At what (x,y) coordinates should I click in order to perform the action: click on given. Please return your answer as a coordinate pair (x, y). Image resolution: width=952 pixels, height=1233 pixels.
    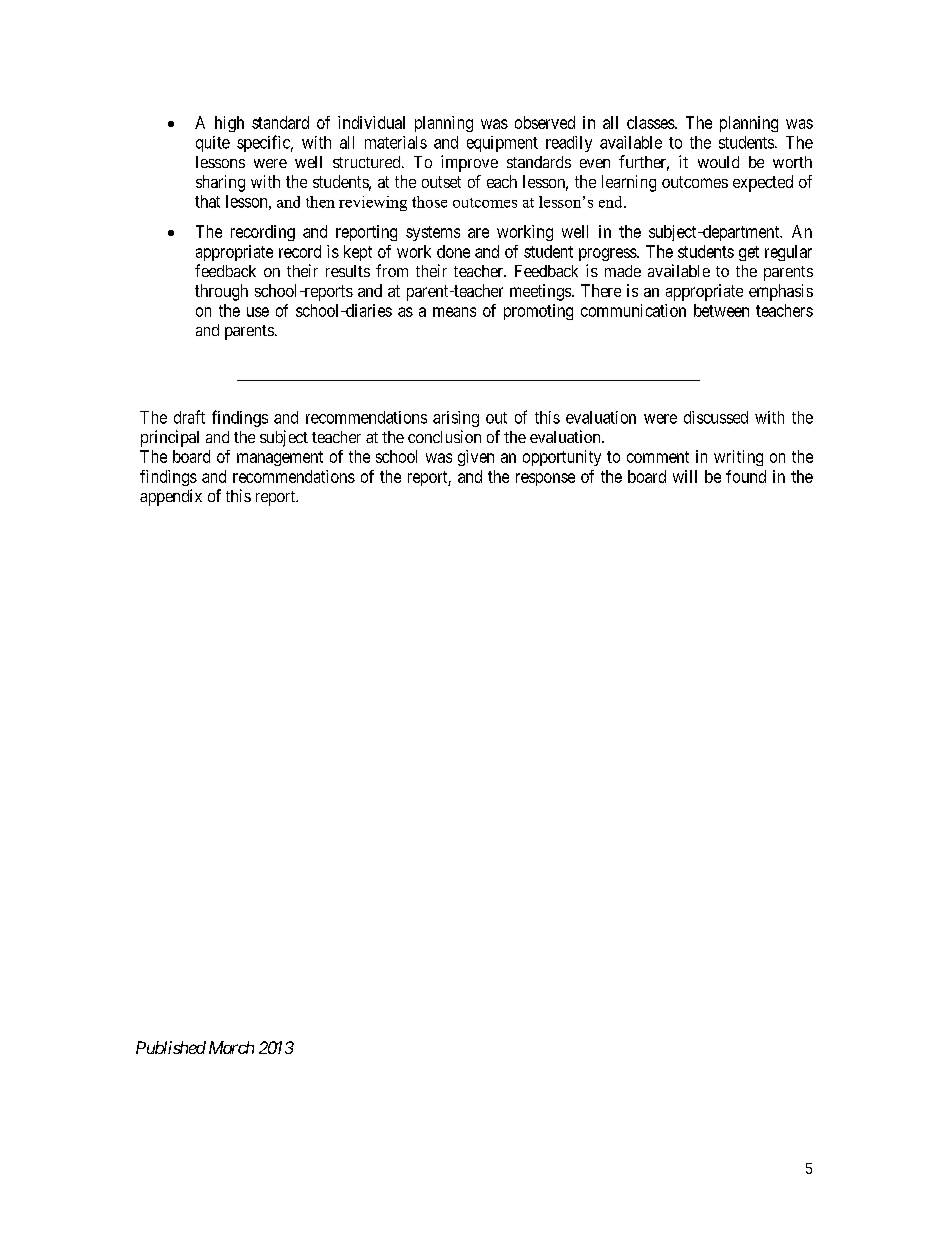
    Looking at the image, I should click on (476, 458).
